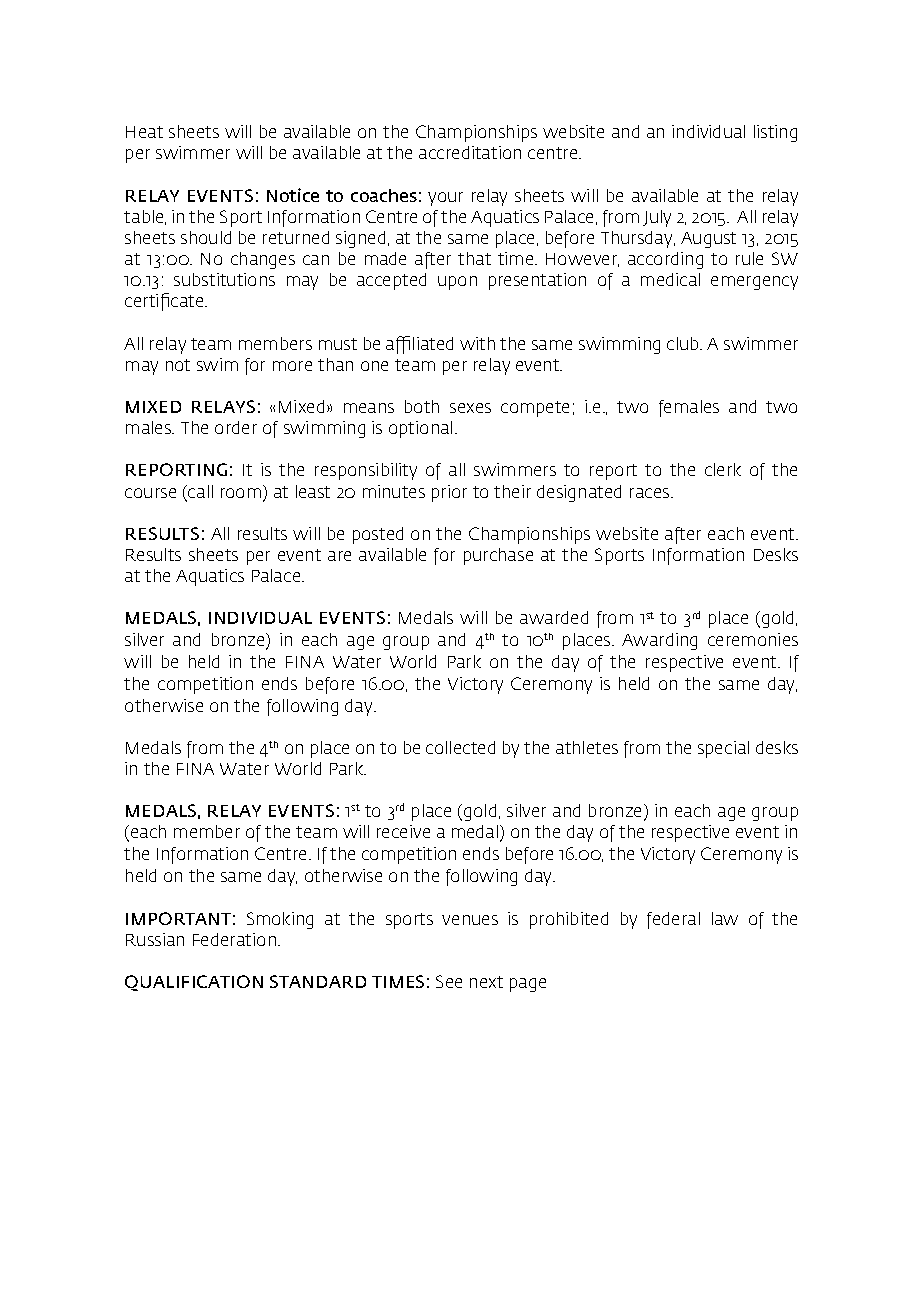  What do you see at coordinates (775, 133) in the image?
I see `listing` at bounding box center [775, 133].
